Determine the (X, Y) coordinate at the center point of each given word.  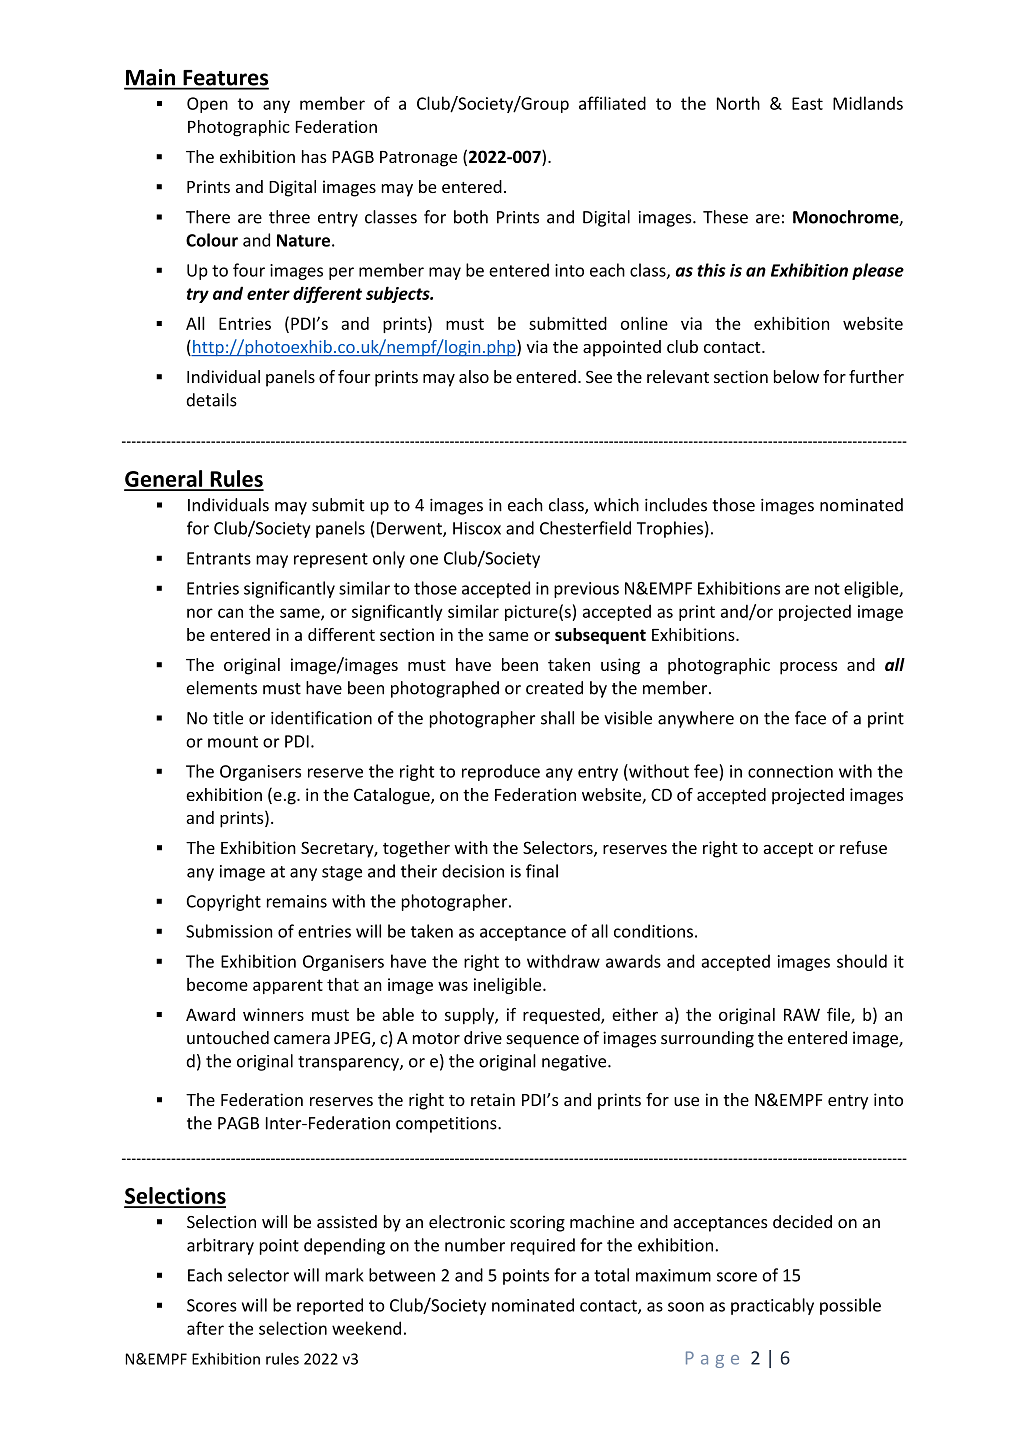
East (807, 103)
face (810, 718)
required (543, 1246)
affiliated (612, 103)
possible (850, 1306)
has (314, 156)
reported (330, 1306)
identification (321, 718)
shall (557, 718)
